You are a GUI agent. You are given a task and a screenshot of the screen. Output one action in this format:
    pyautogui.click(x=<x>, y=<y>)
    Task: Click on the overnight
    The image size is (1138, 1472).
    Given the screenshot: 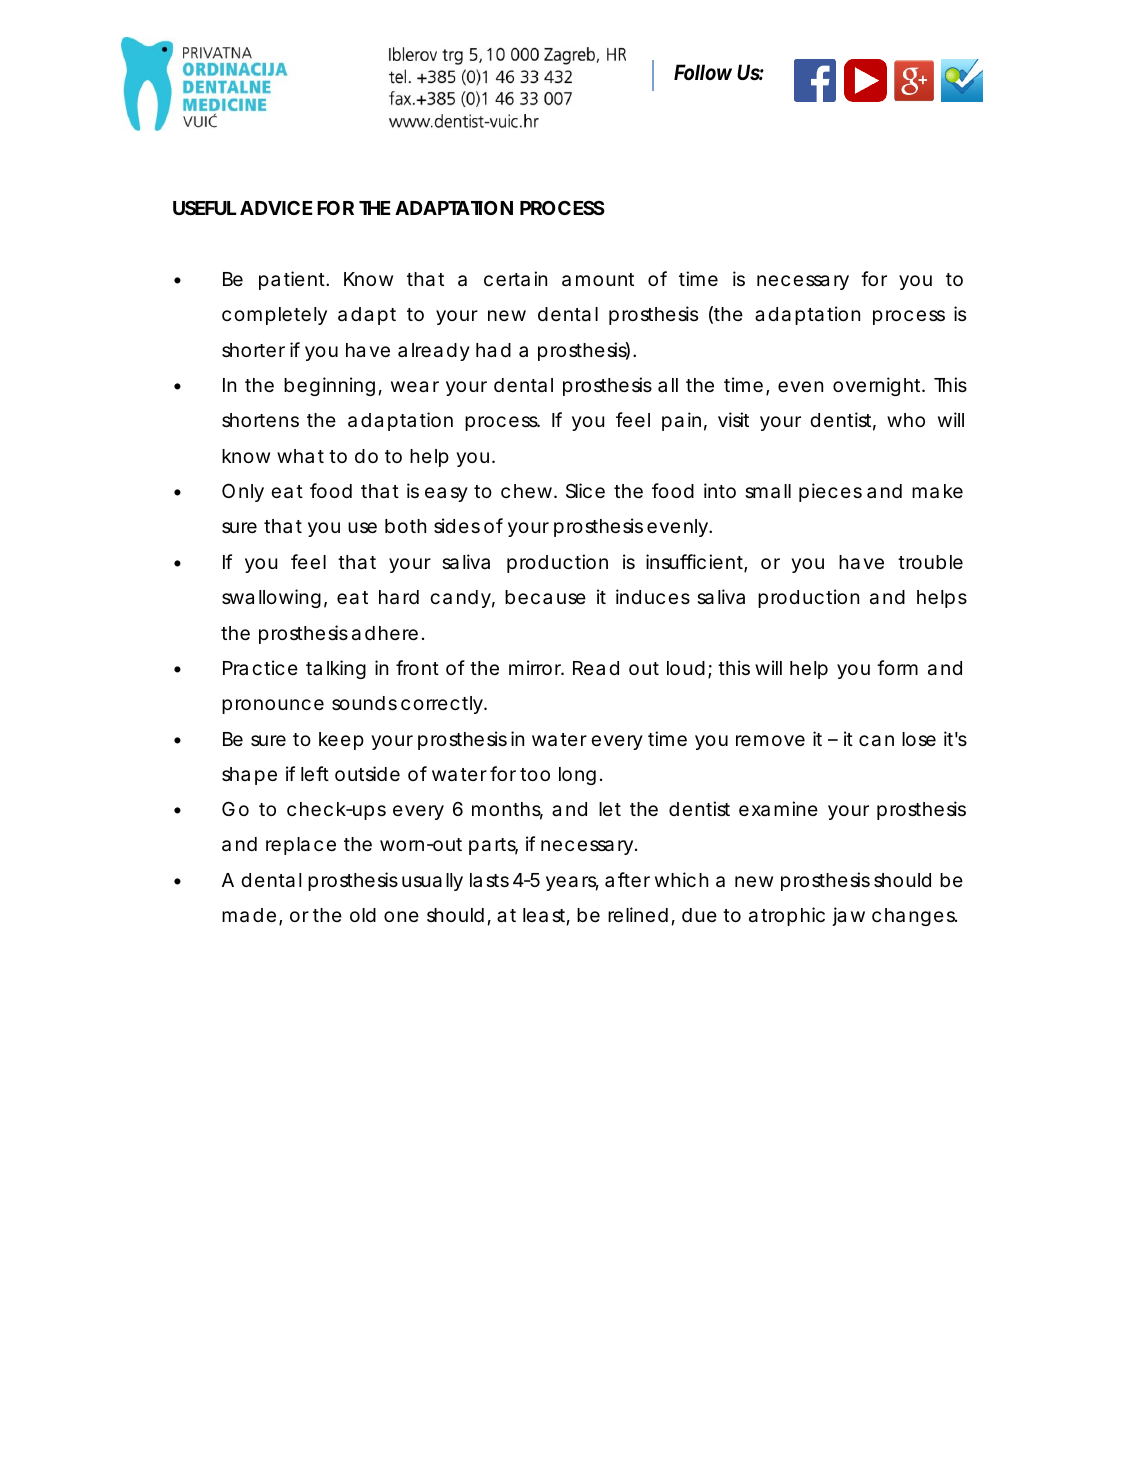 What is the action you would take?
    pyautogui.click(x=878, y=386)
